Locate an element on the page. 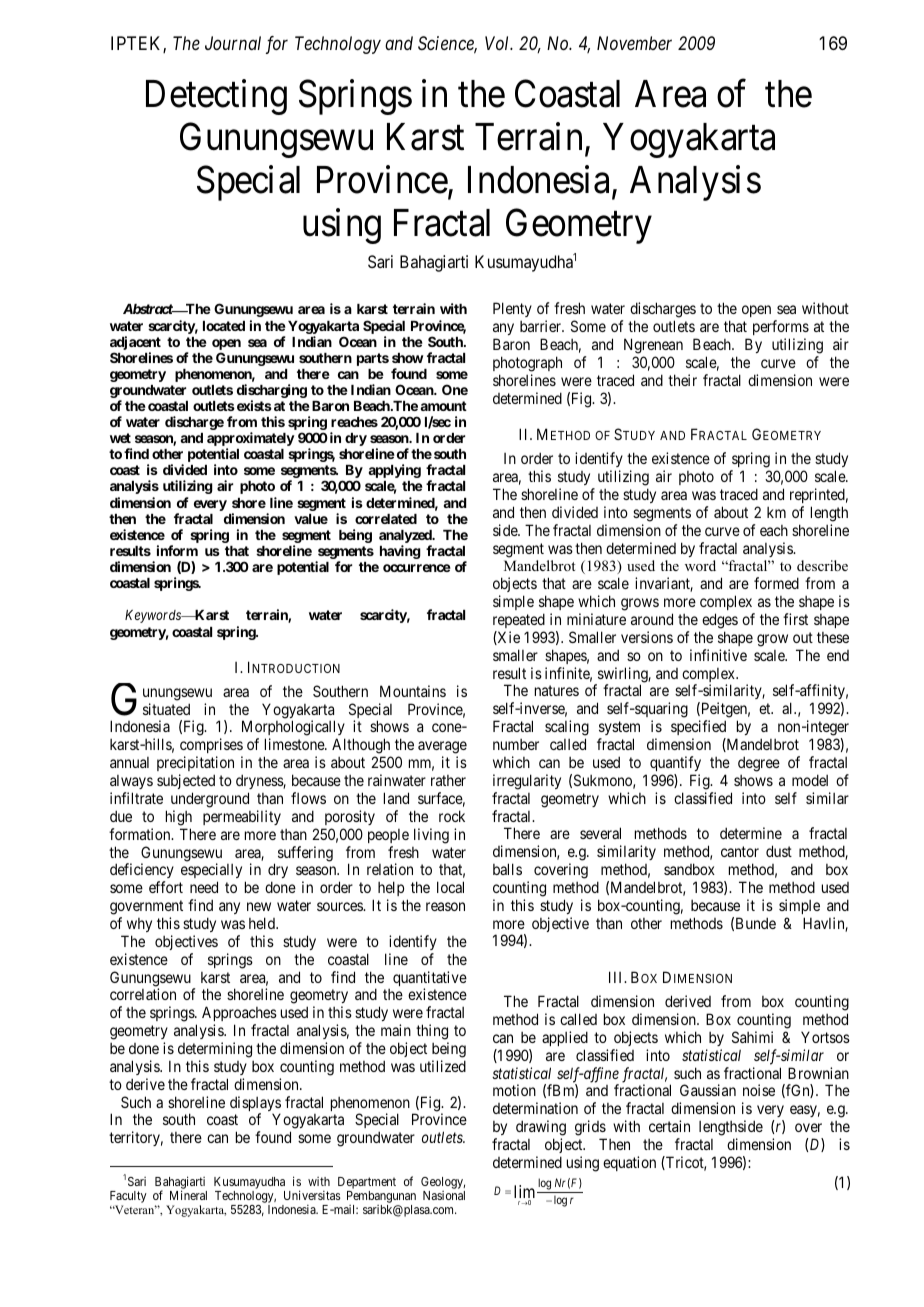  located is located at coordinates (224, 326).
